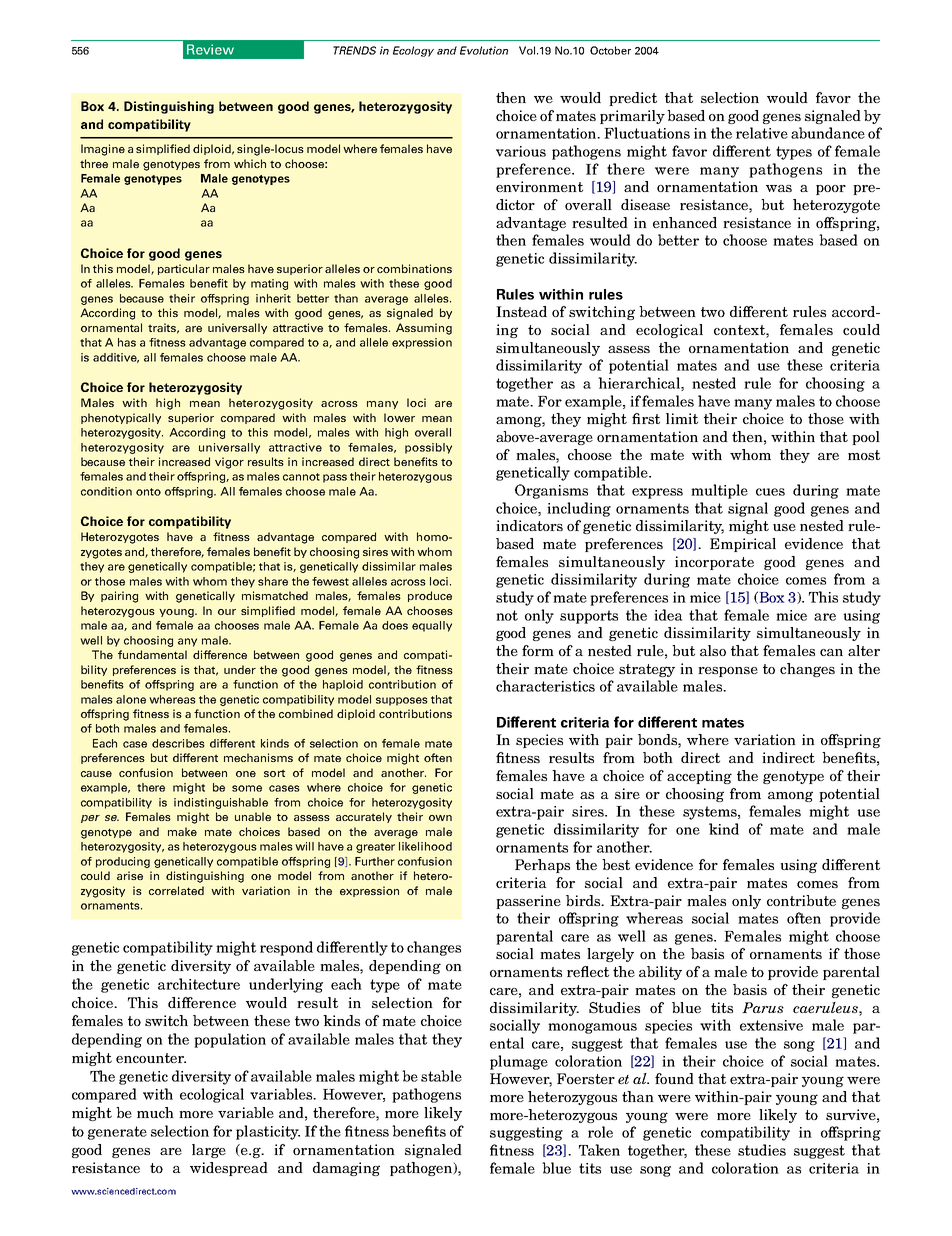  What do you see at coordinates (713, 650) in the screenshot?
I see `also` at bounding box center [713, 650].
